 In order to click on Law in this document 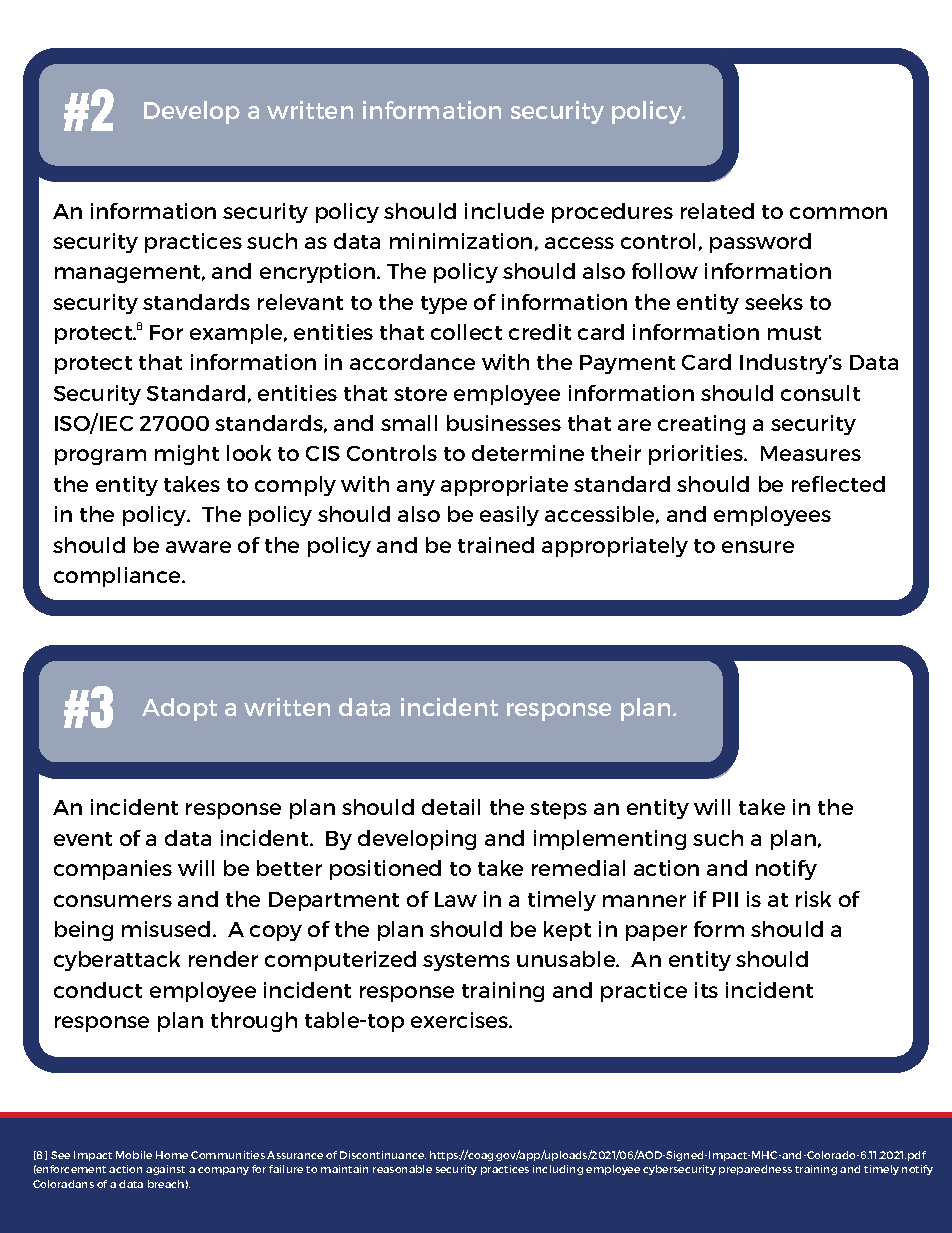, I will do `click(456, 899)`.
